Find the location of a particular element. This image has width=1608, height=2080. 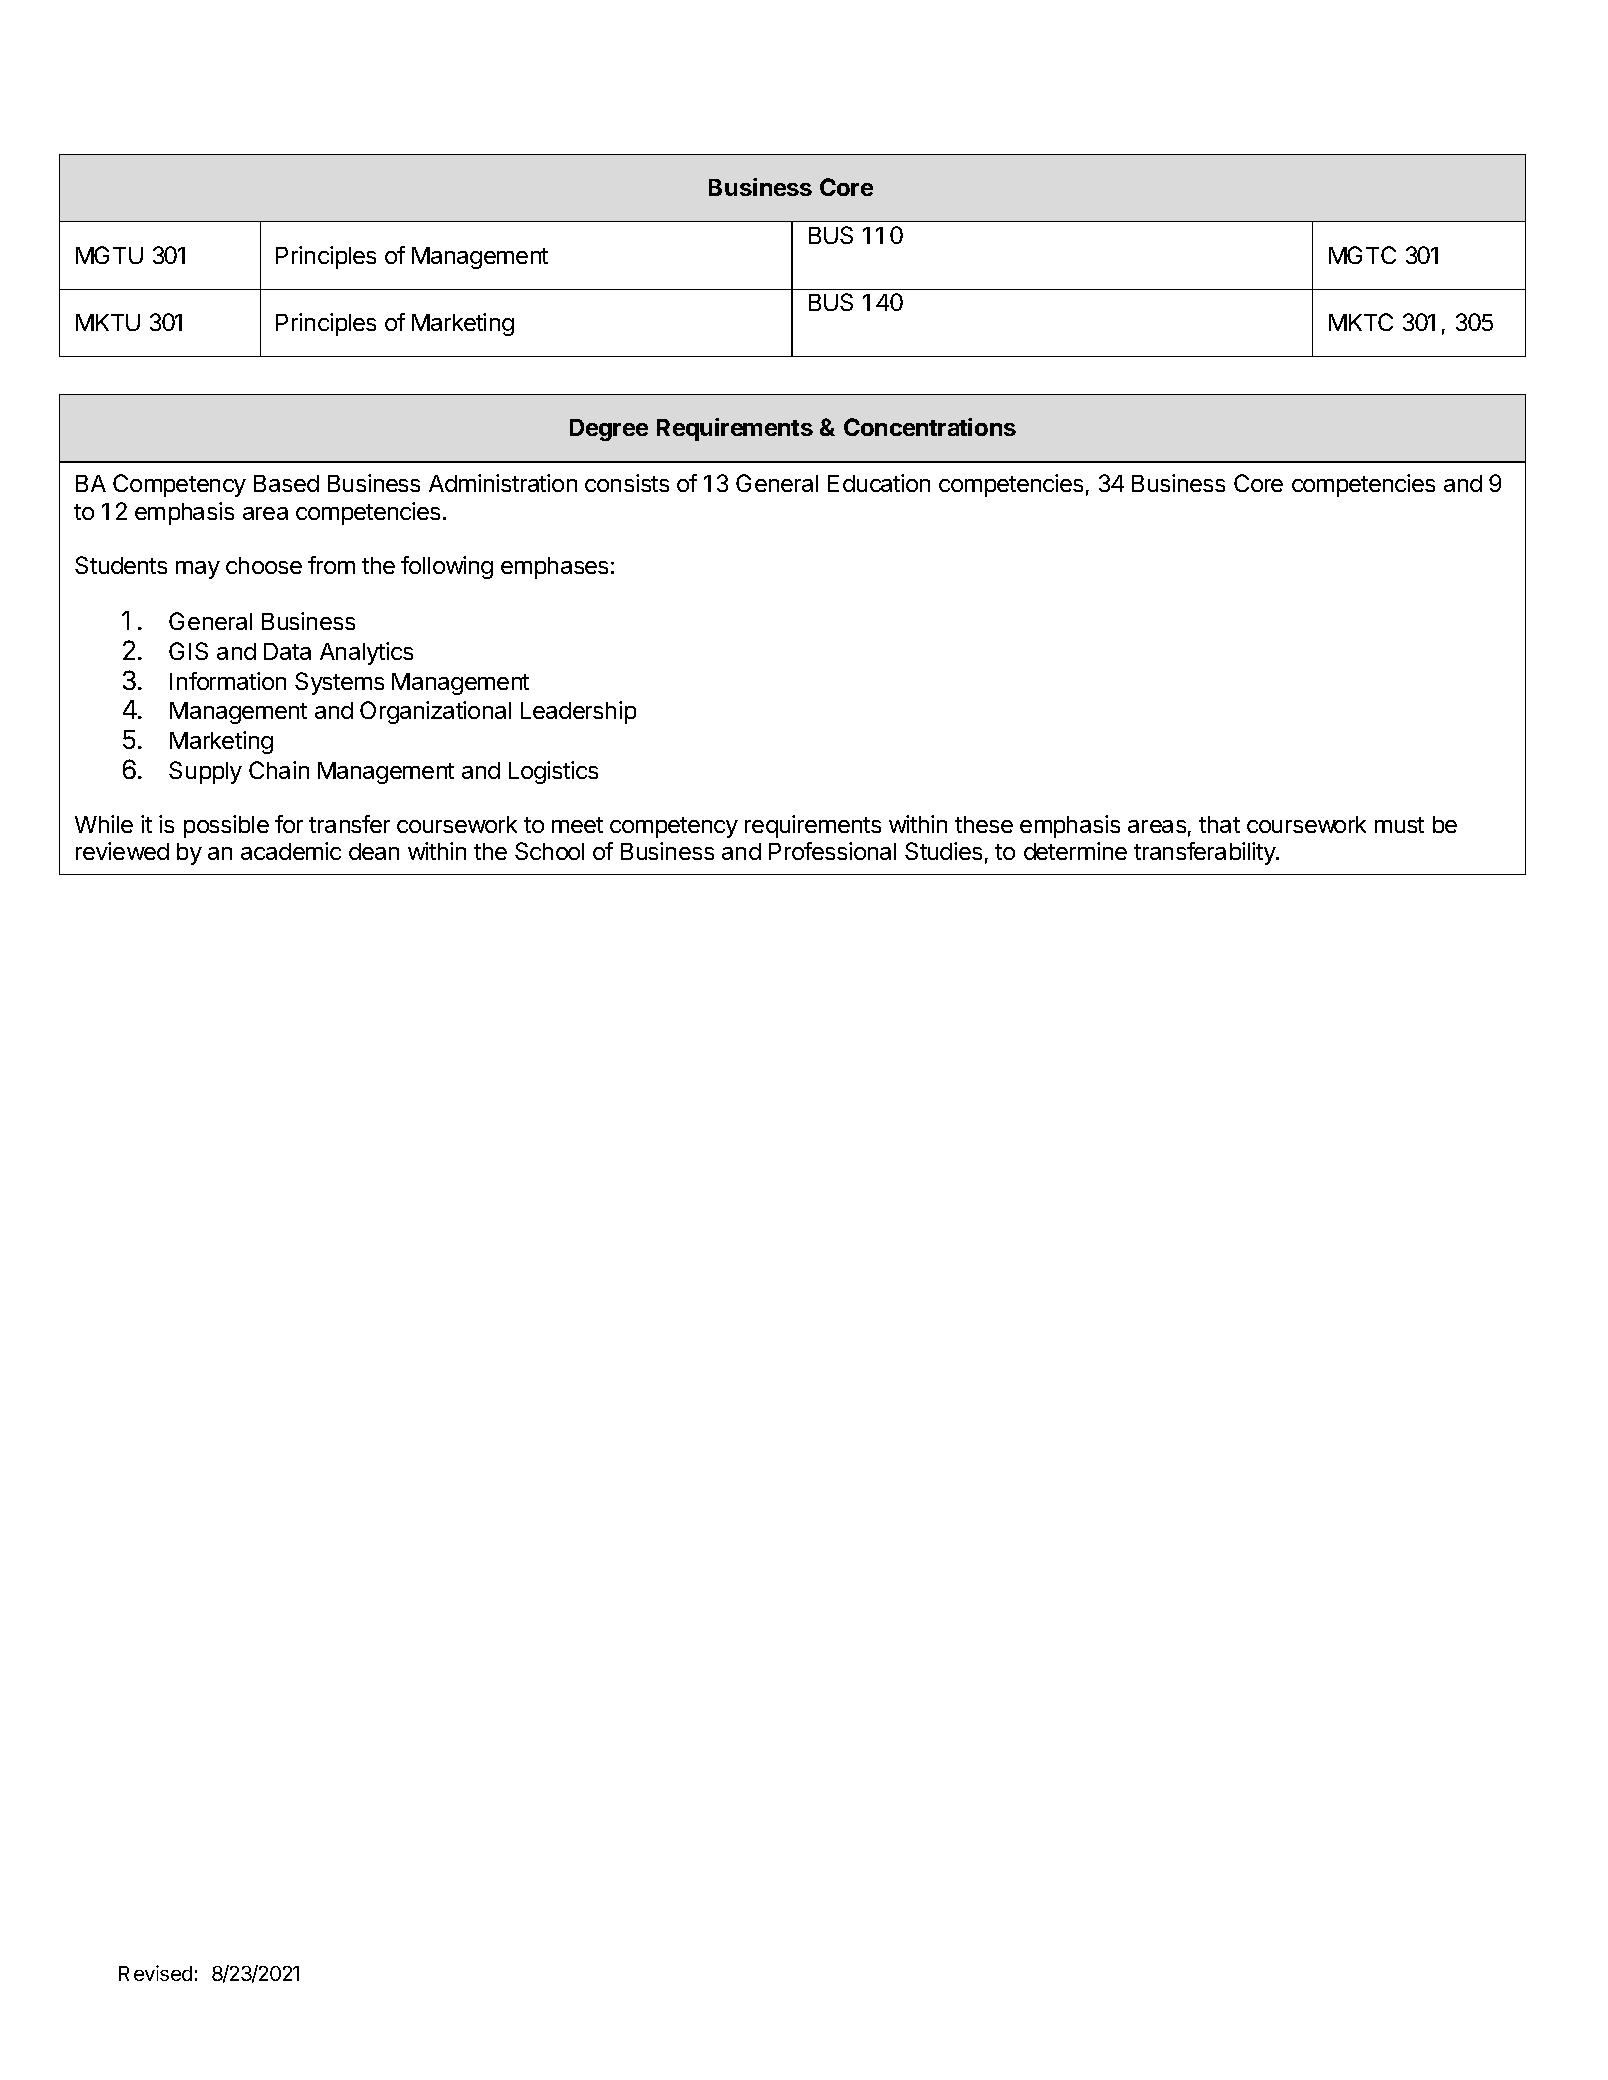

Professional is located at coordinates (832, 851).
